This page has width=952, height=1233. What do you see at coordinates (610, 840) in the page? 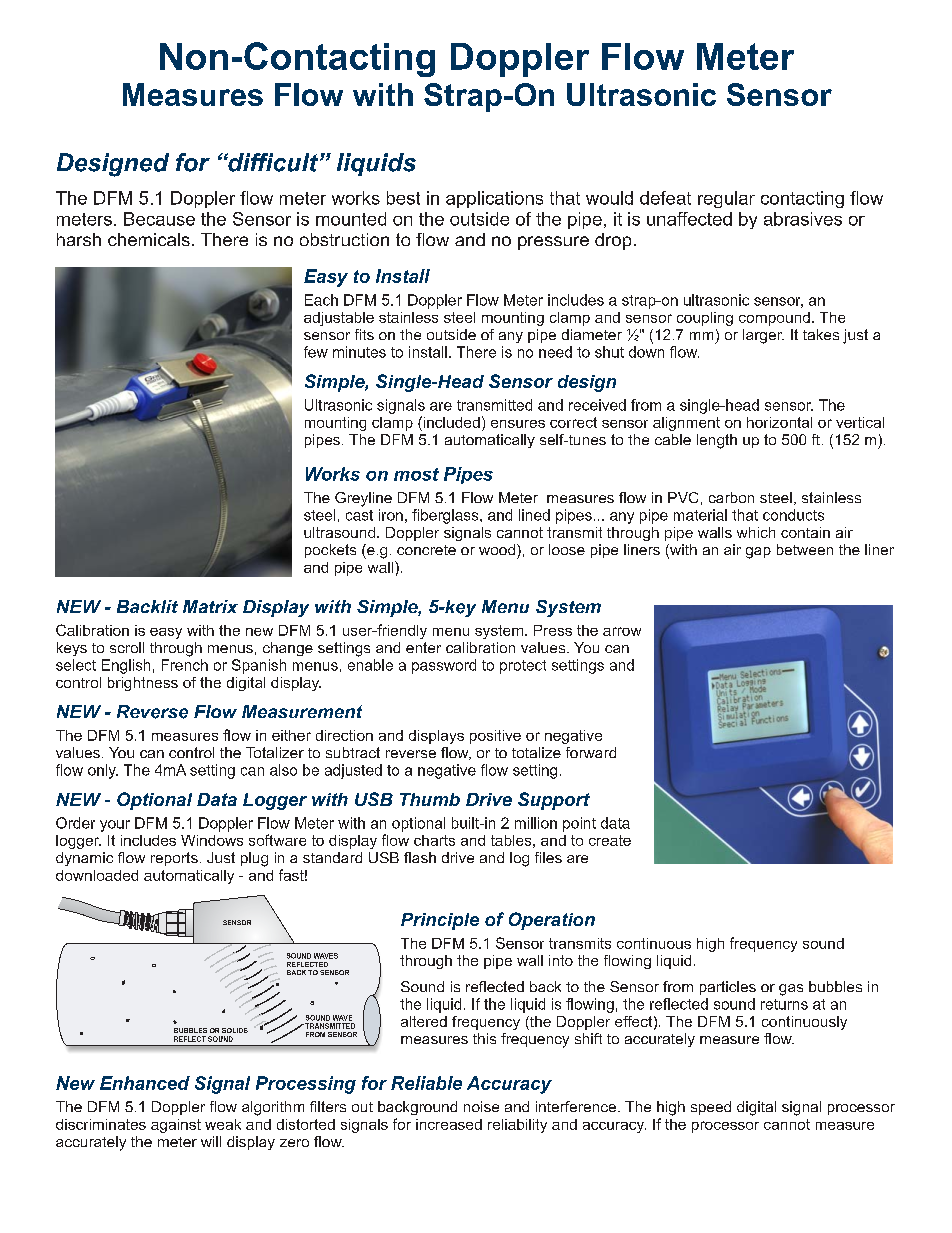
I see `create` at bounding box center [610, 840].
